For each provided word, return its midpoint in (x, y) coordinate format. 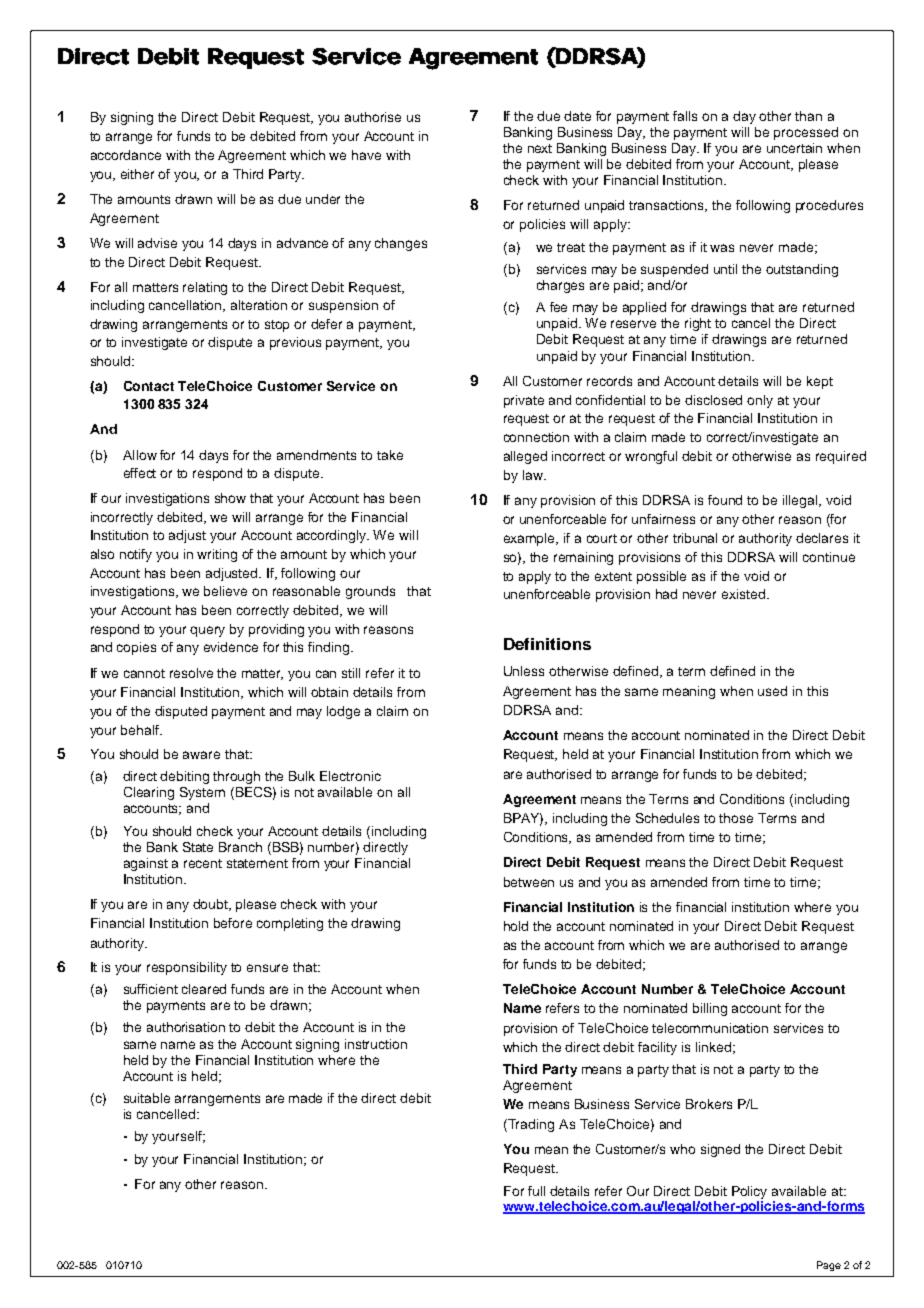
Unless (524, 671)
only (760, 401)
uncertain (794, 148)
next (540, 148)
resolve (191, 673)
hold (516, 926)
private (524, 401)
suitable (147, 1098)
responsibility (187, 968)
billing (710, 1009)
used (772, 691)
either (137, 174)
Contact (149, 386)
